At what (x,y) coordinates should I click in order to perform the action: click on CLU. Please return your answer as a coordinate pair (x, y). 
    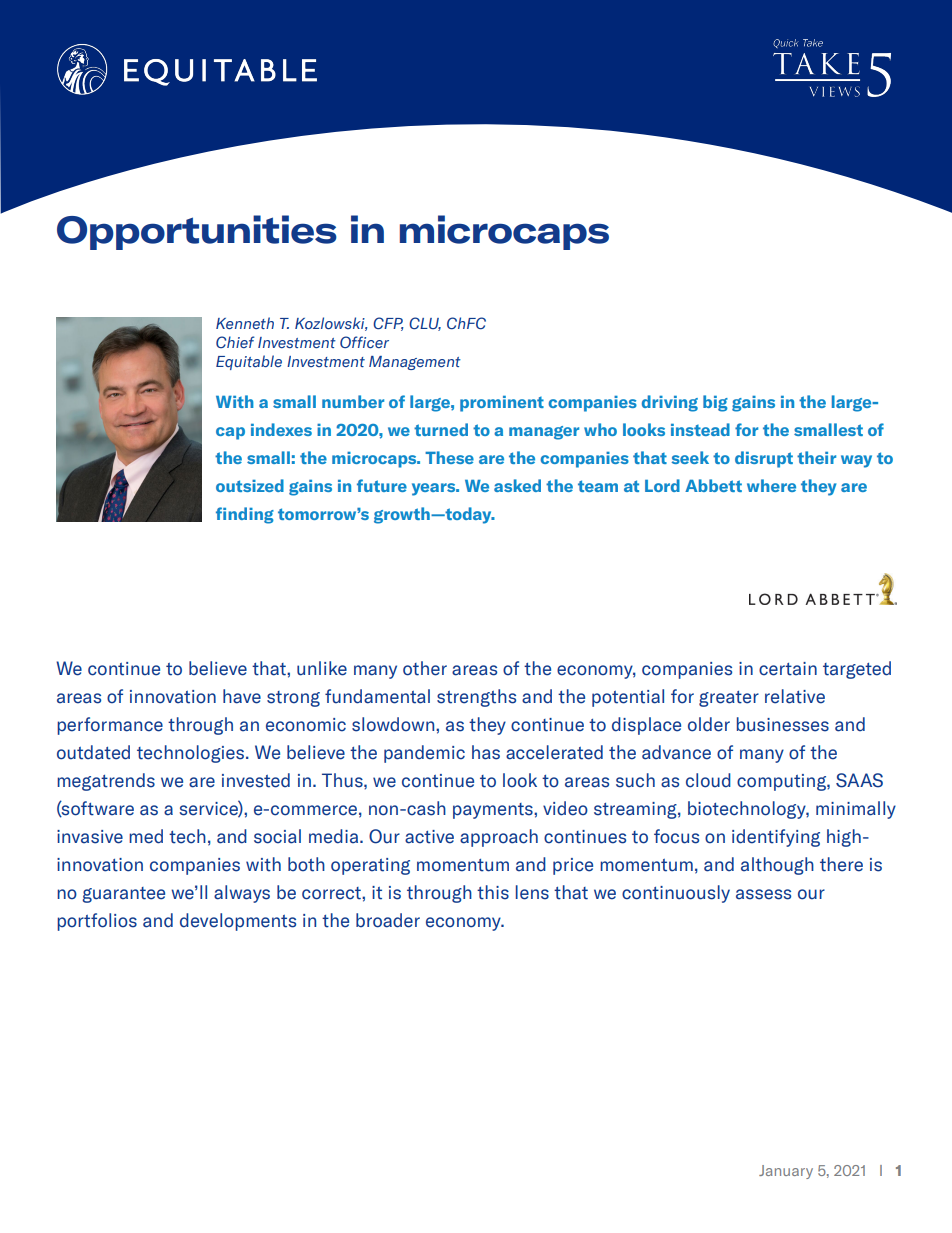
    Looking at the image, I should click on (425, 324).
